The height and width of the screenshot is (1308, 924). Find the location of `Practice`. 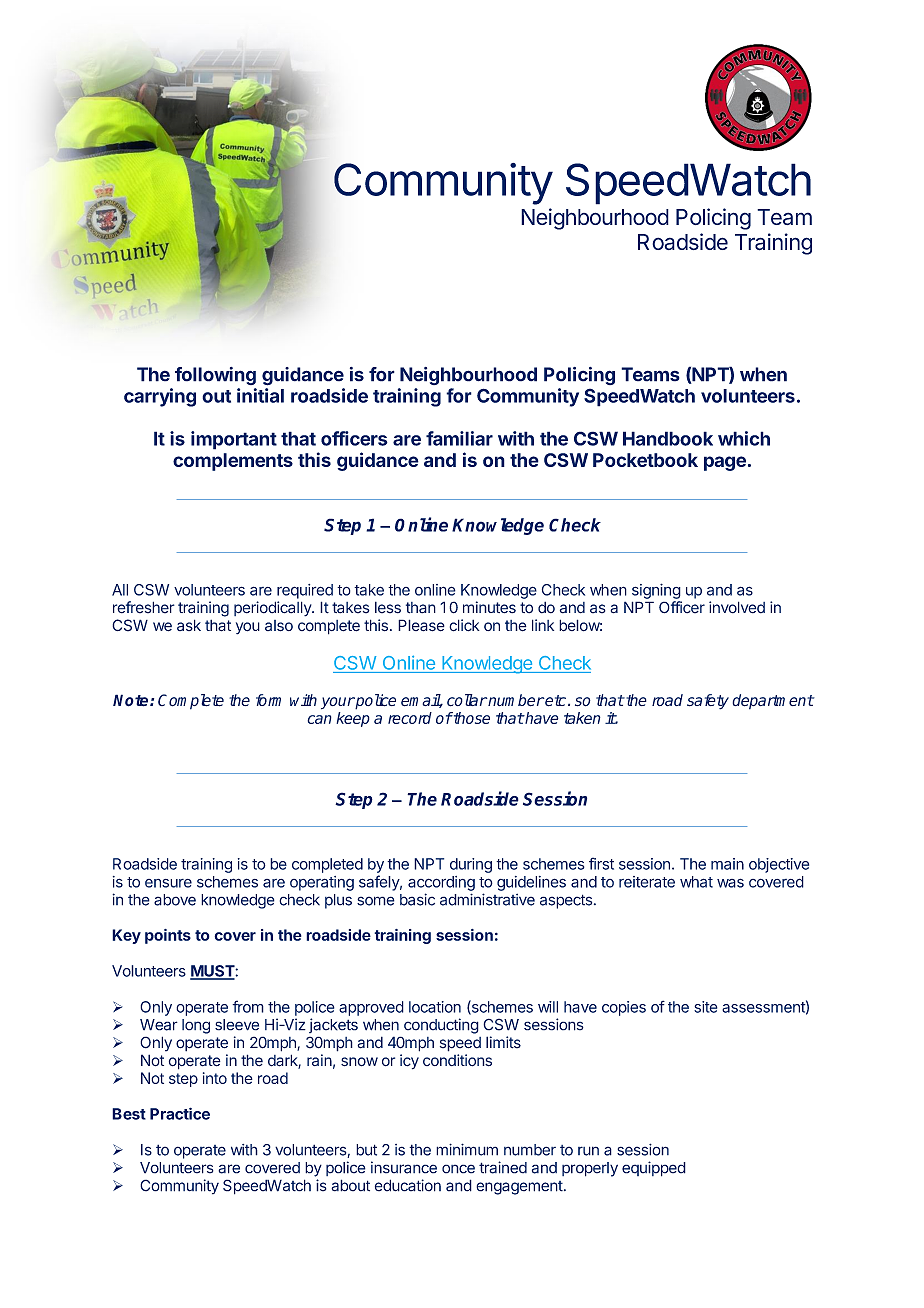

Practice is located at coordinates (180, 1113).
